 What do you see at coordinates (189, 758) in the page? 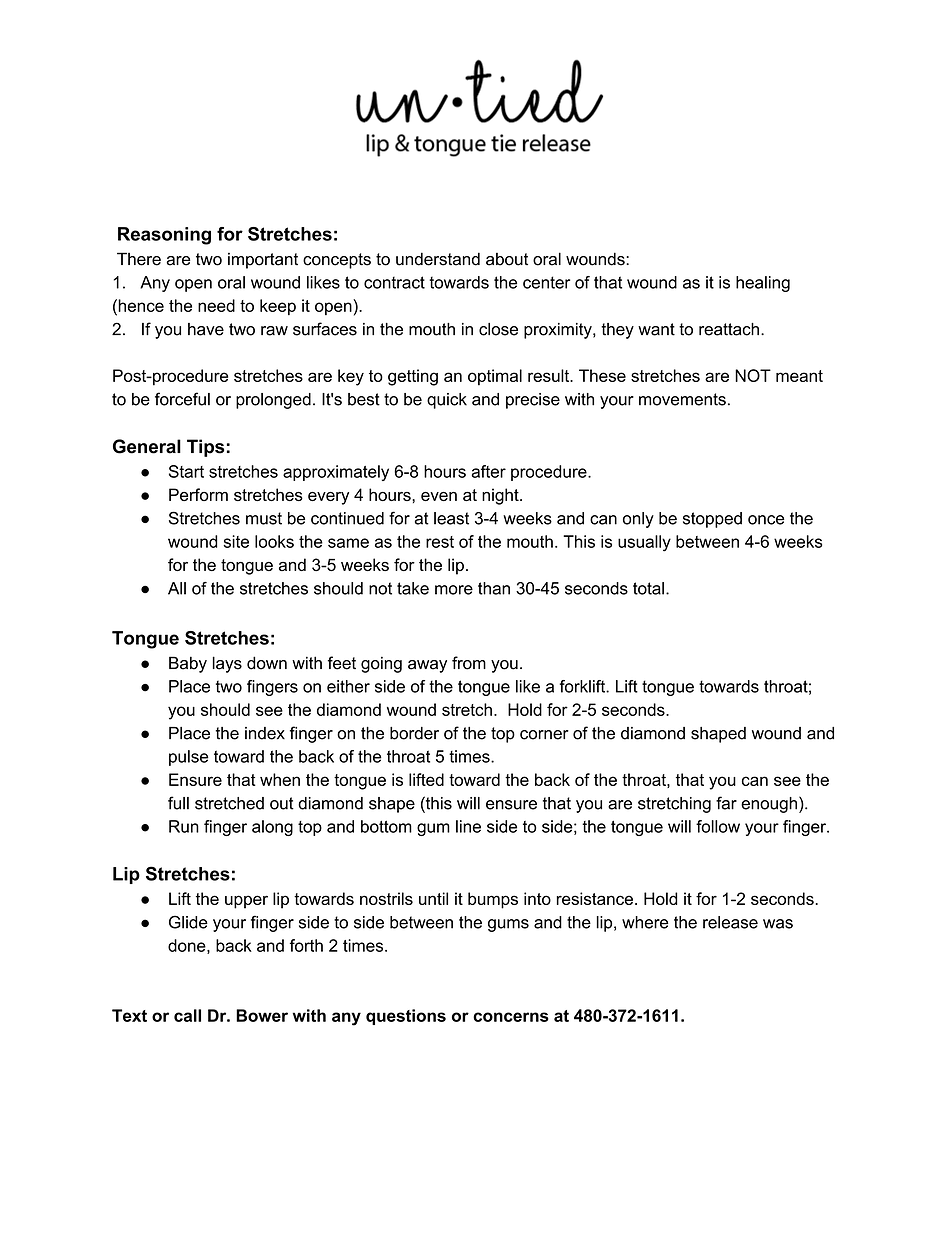
I see `pulse` at bounding box center [189, 758].
